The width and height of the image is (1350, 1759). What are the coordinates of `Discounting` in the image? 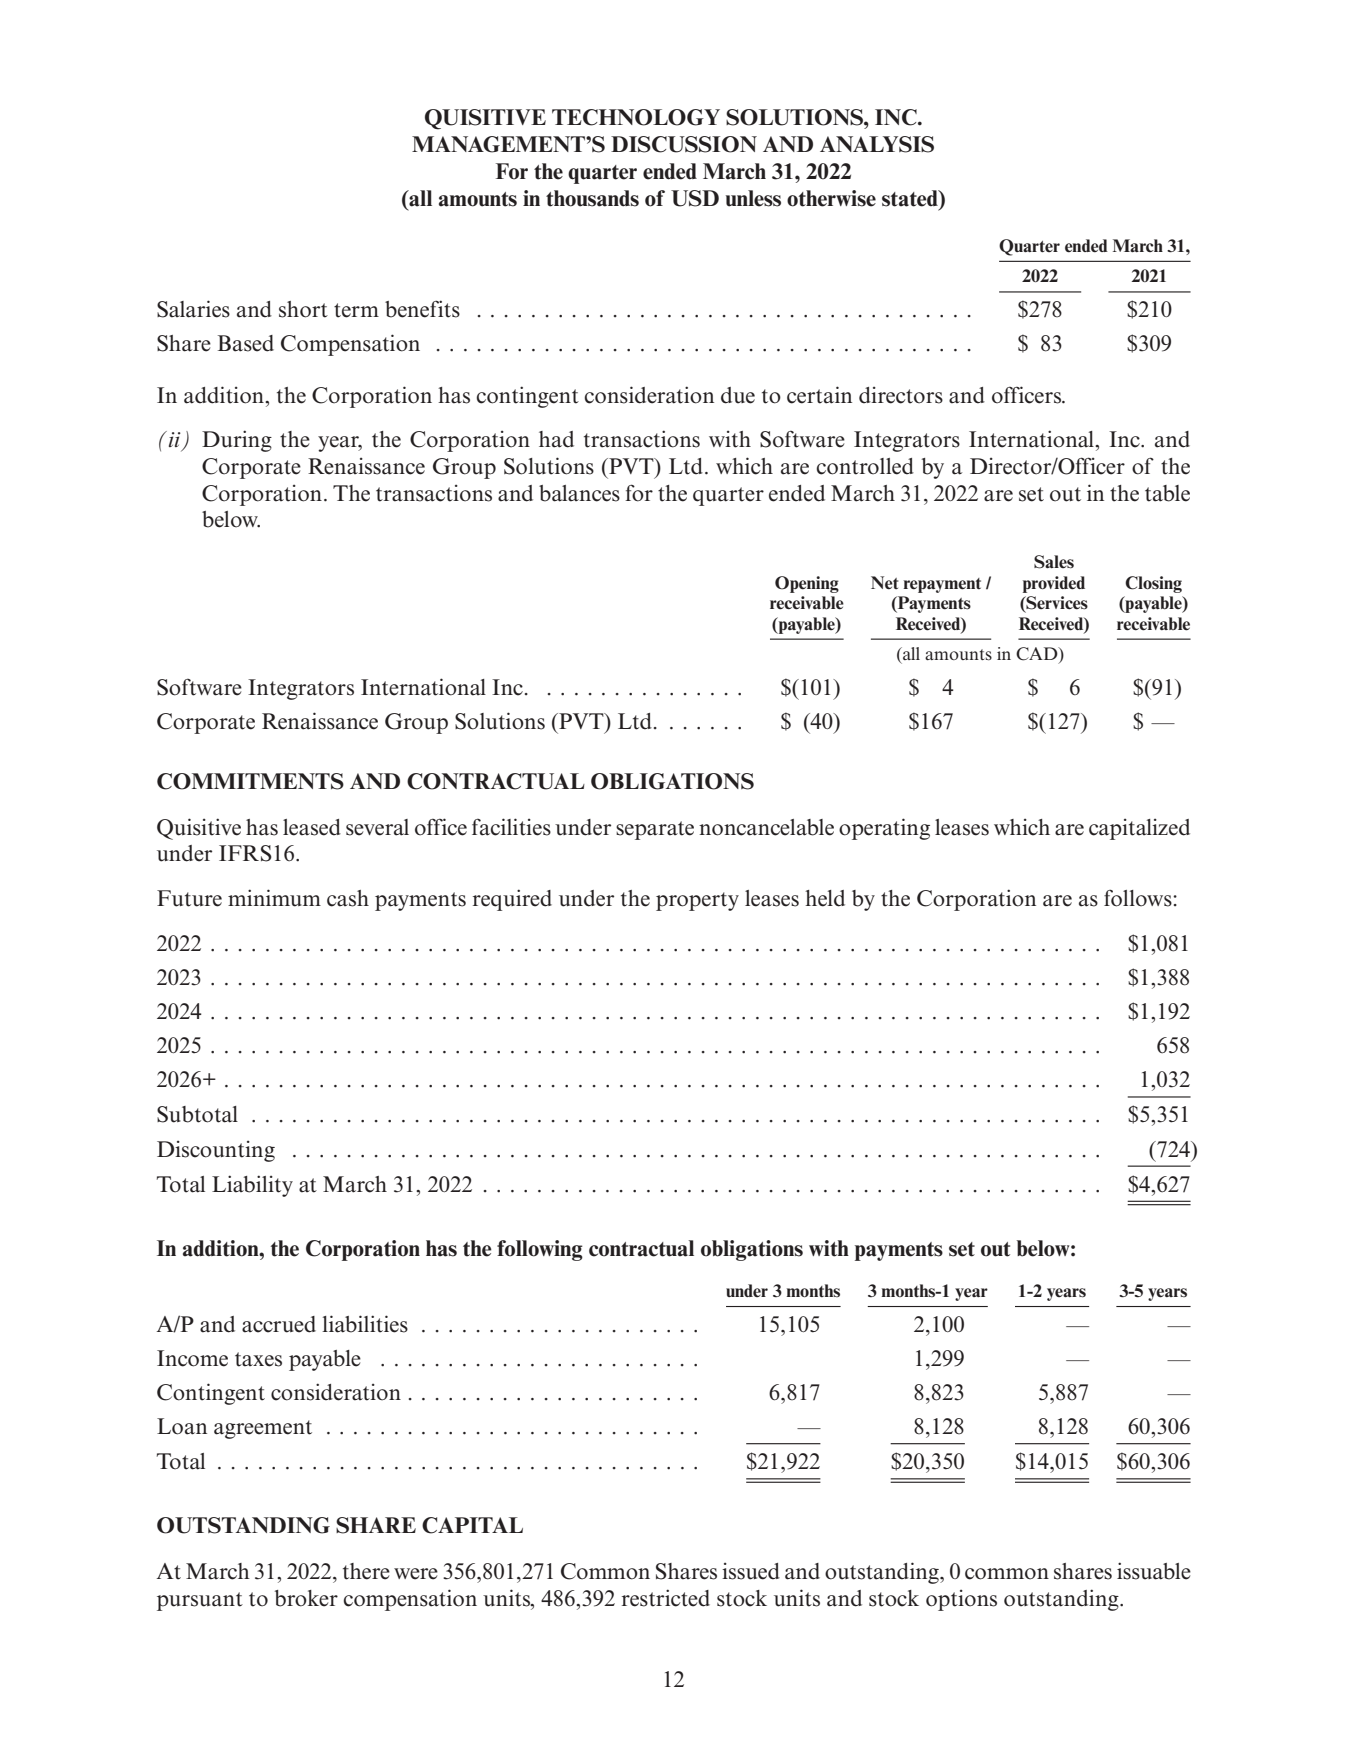 It's located at (216, 1151).
